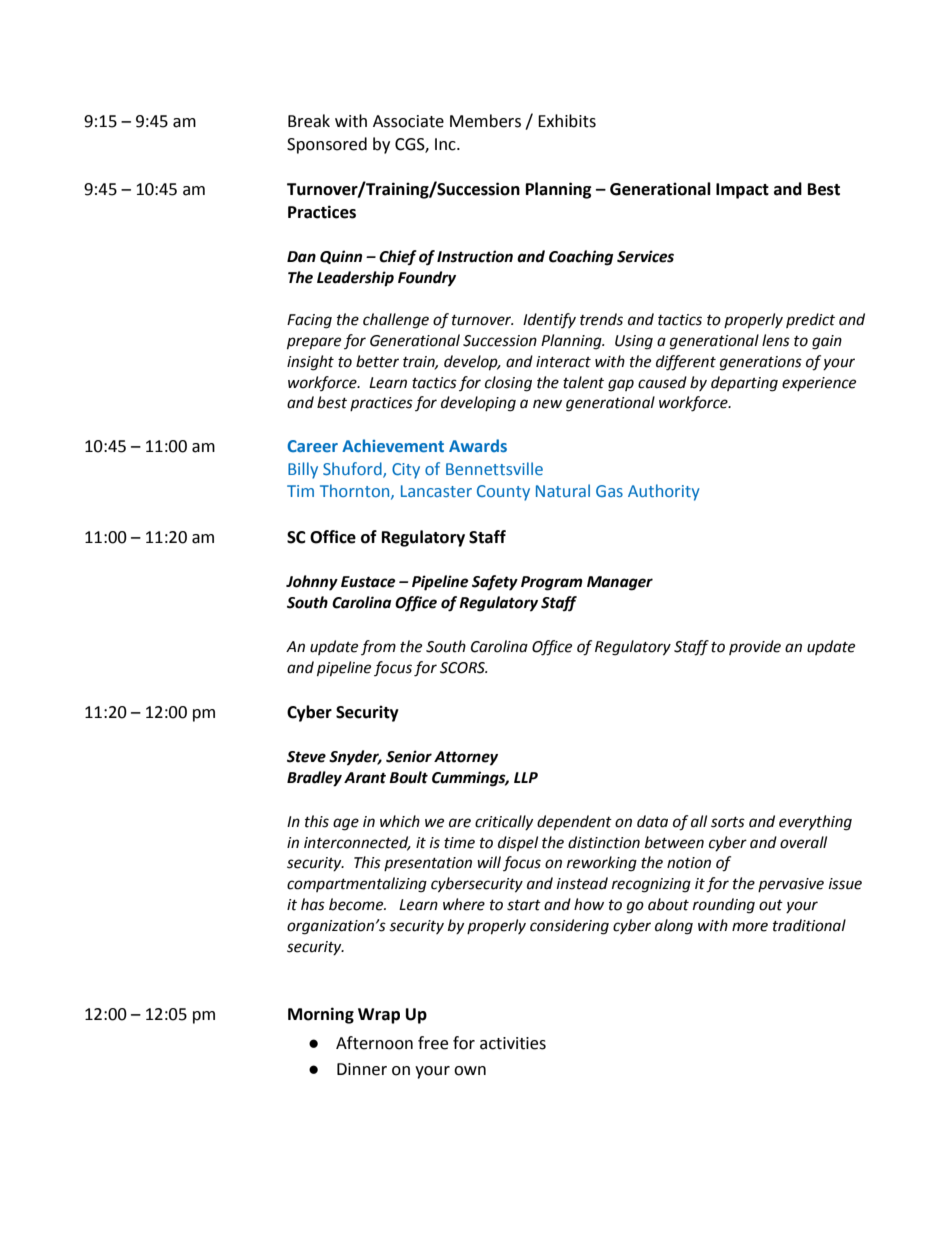 The image size is (952, 1233). Describe the element at coordinates (567, 121) in the screenshot. I see `Exhibits` at that location.
